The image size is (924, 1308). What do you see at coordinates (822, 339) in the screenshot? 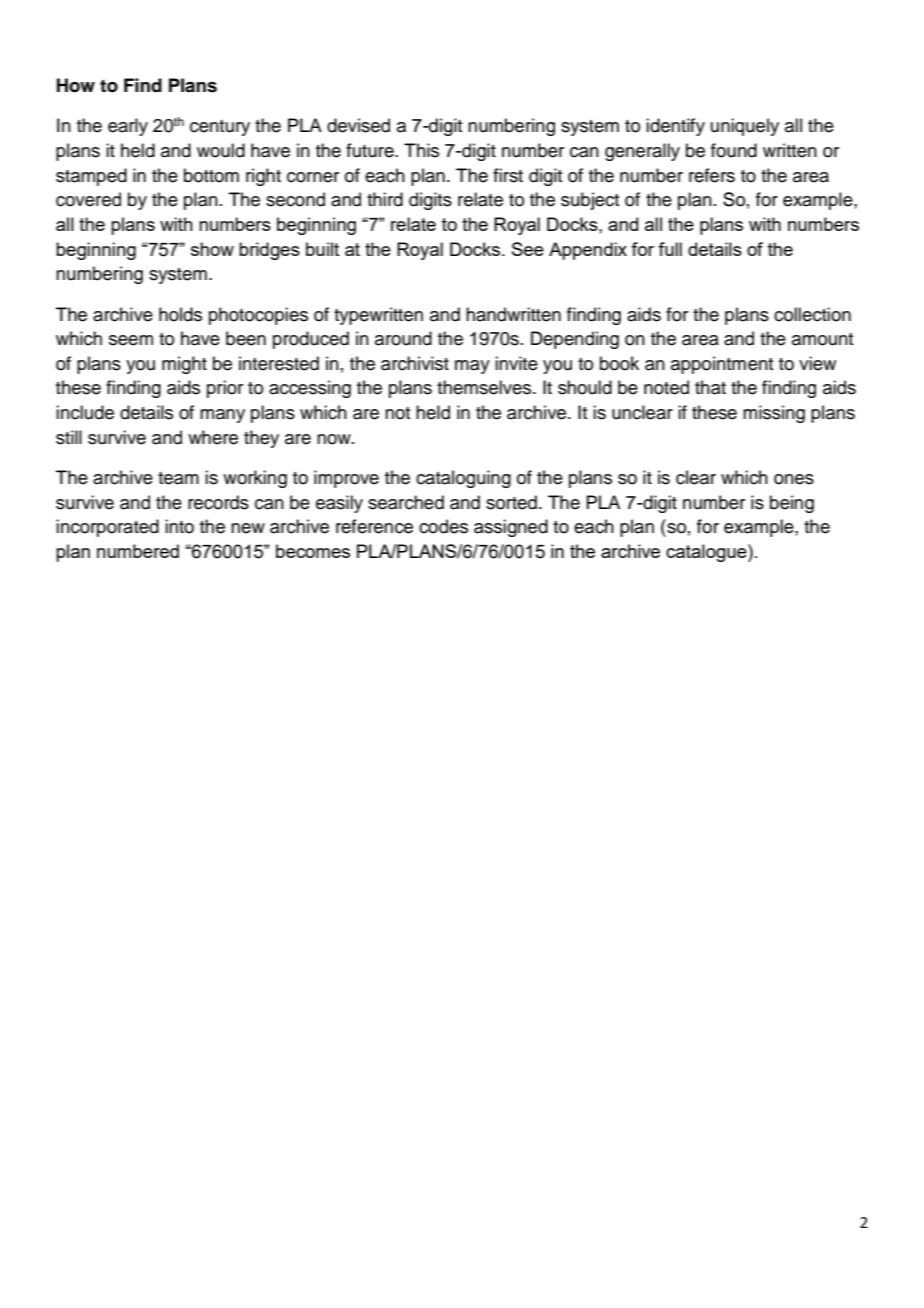
I see `amount` at bounding box center [822, 339].
